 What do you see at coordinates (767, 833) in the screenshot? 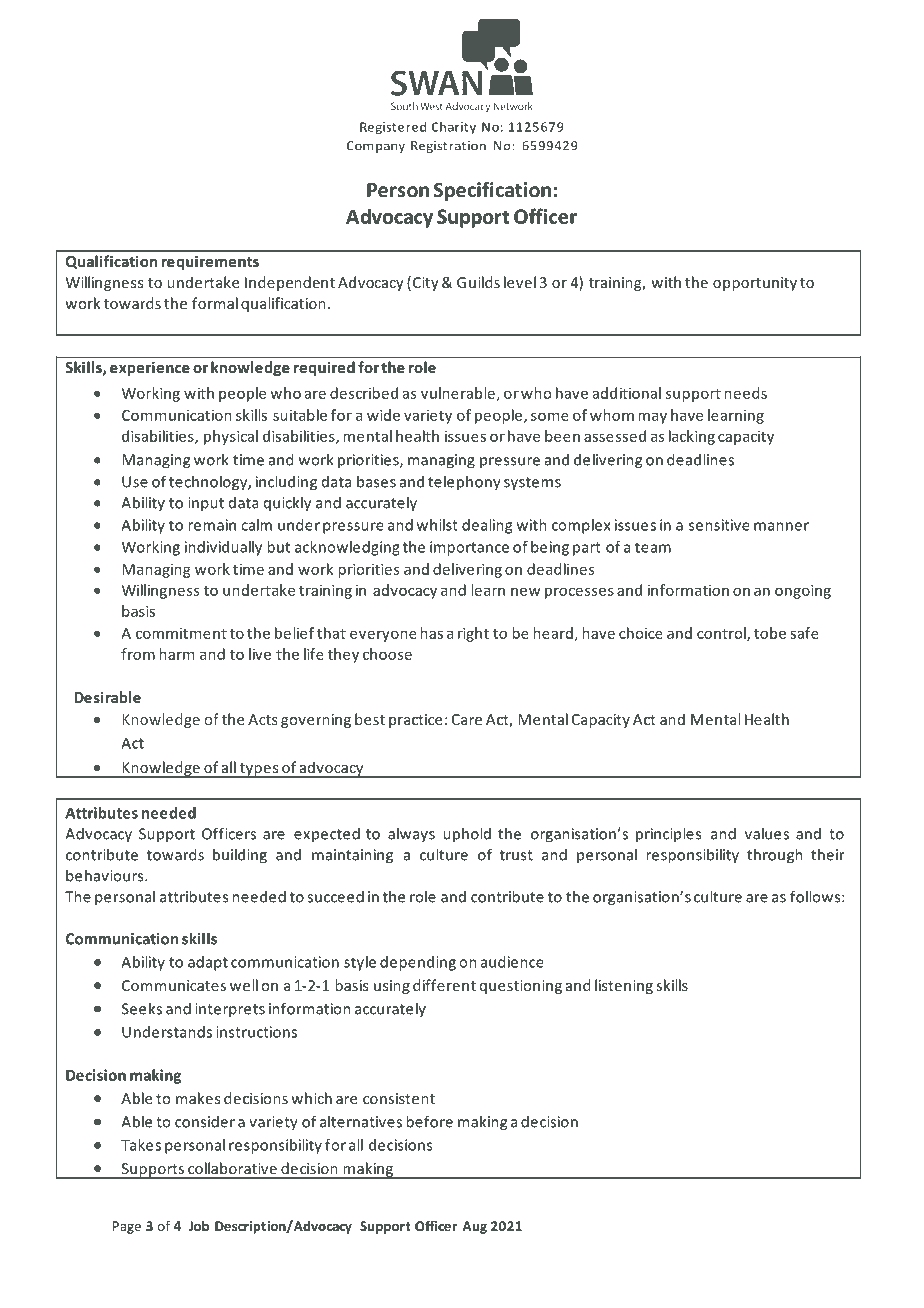
I see `values` at bounding box center [767, 833].
